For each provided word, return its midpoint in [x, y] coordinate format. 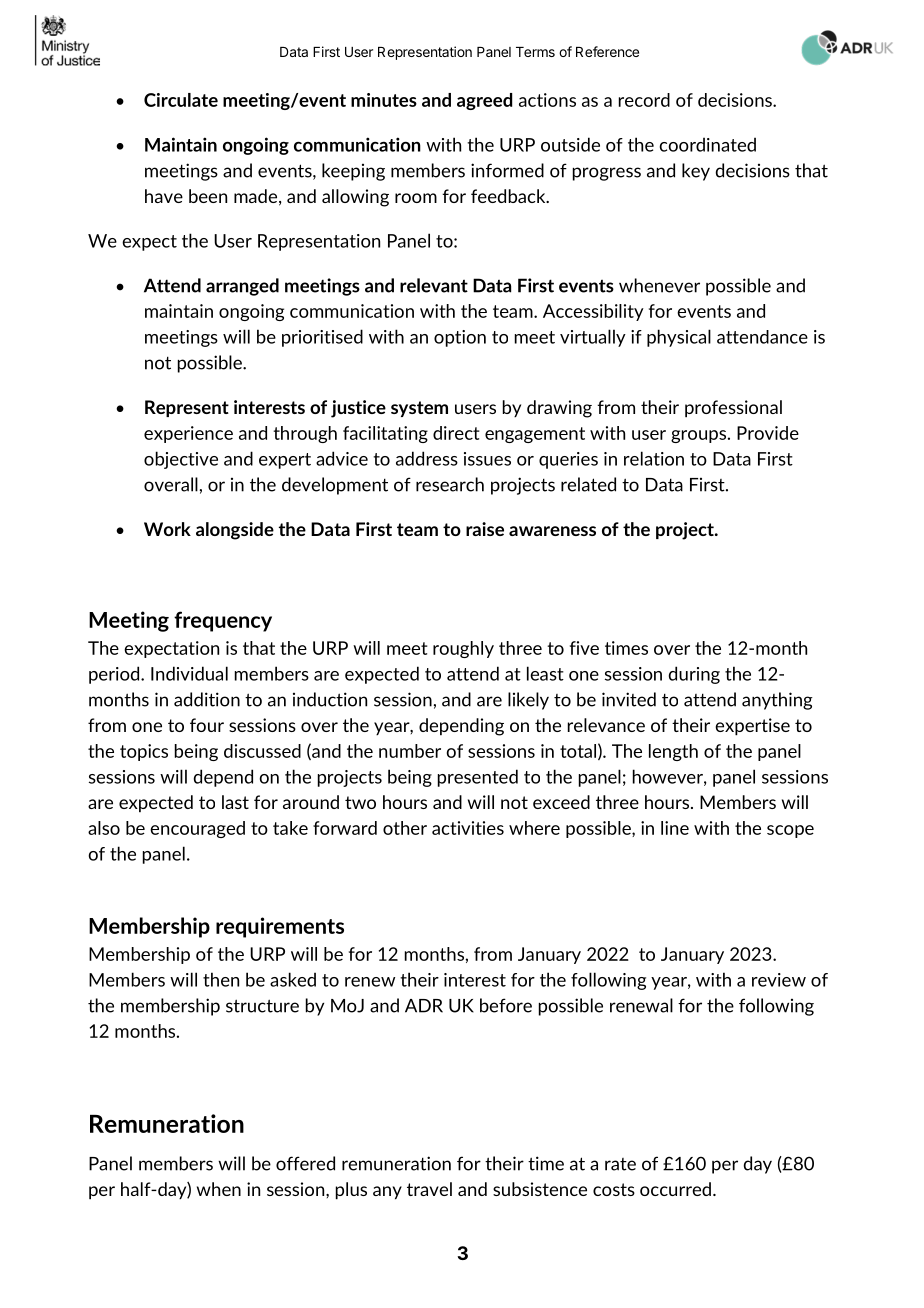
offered [305, 1163]
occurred [675, 1189]
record [644, 100]
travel [429, 1189]
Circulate [181, 100]
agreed [484, 101]
